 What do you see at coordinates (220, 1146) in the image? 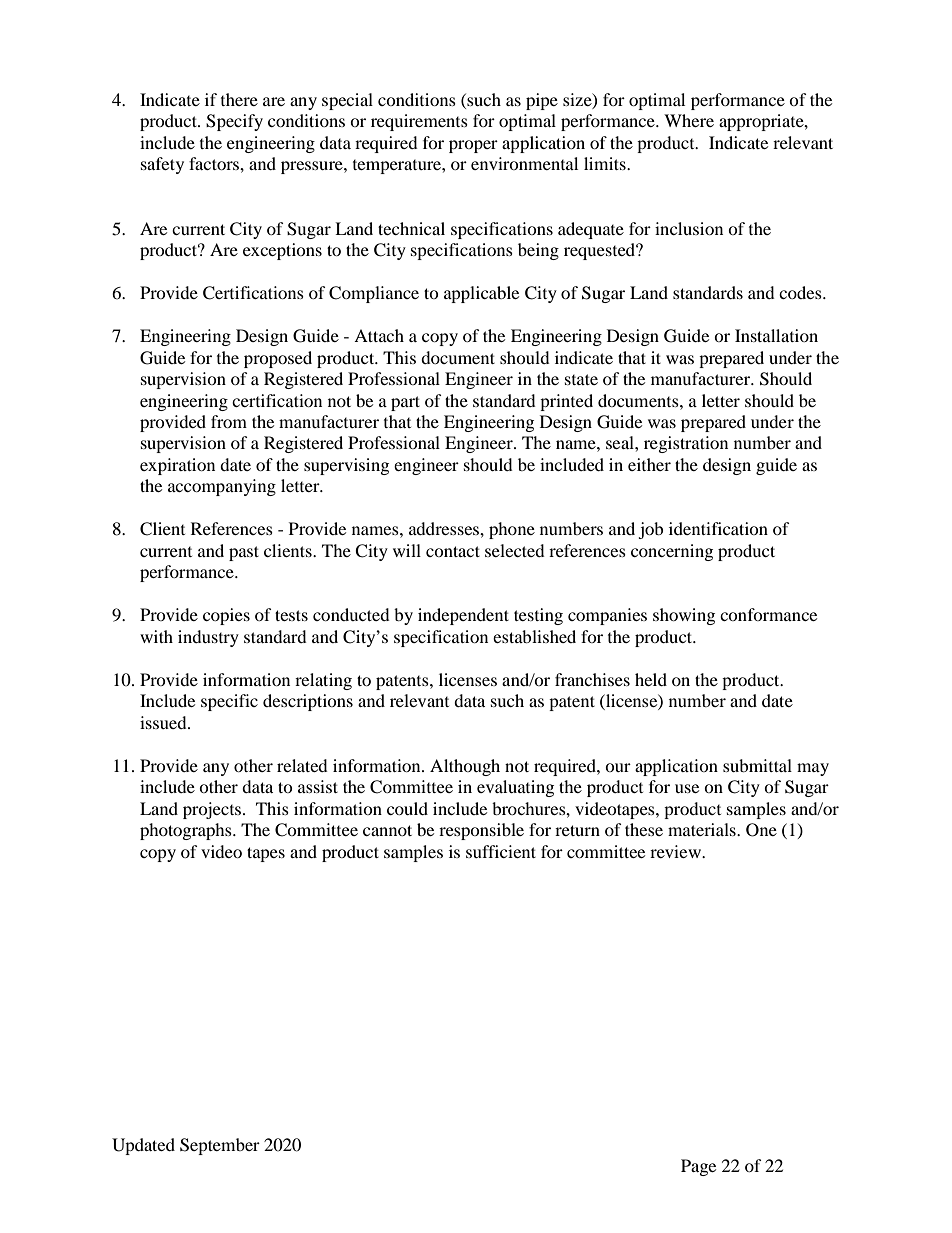
I see `September` at bounding box center [220, 1146].
